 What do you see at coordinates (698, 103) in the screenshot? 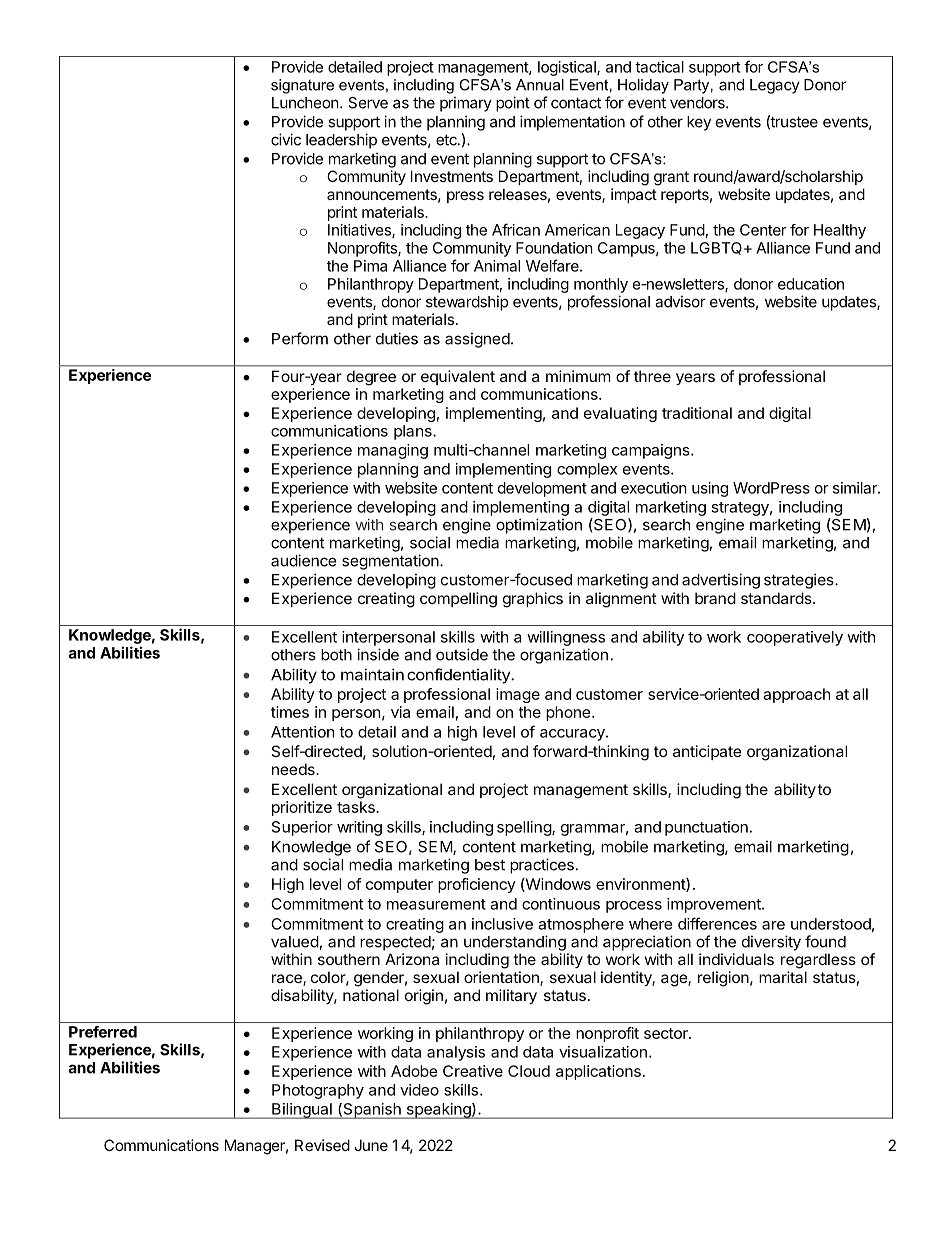
I see `vendors` at bounding box center [698, 103].
